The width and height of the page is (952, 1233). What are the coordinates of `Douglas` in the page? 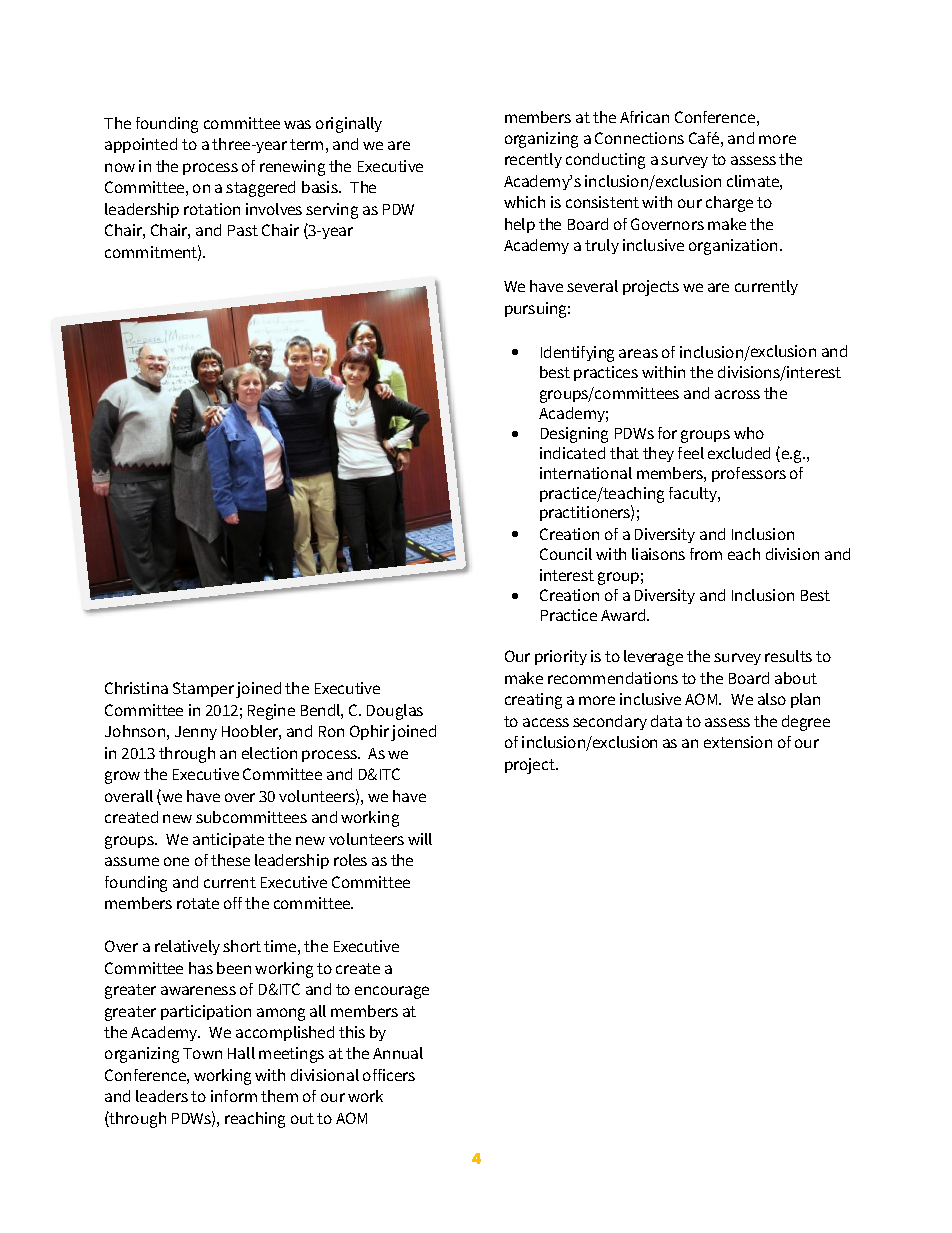 It's located at (395, 712).
